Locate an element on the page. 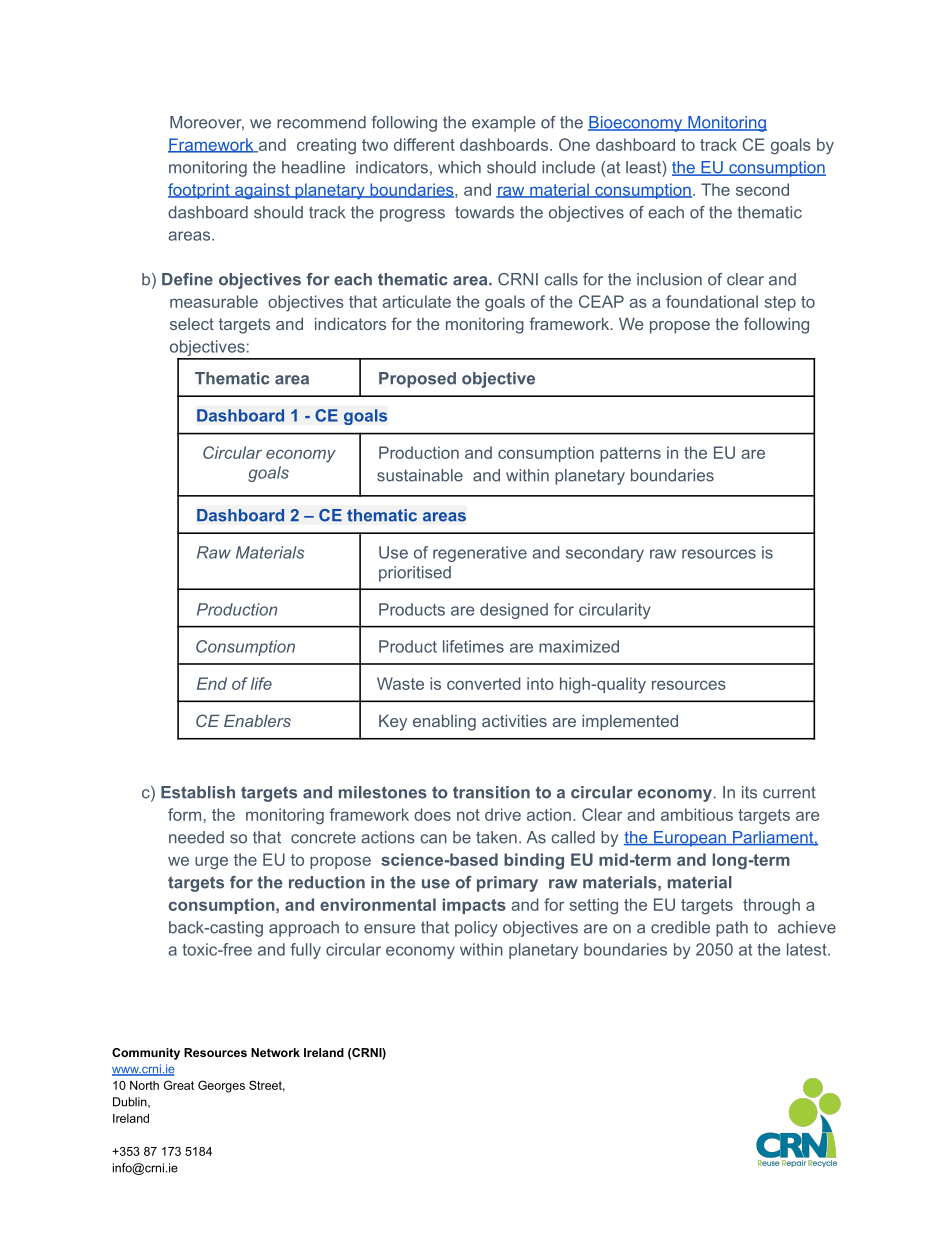 Image resolution: width=952 pixels, height=1233 pixels. Establish is located at coordinates (198, 792).
